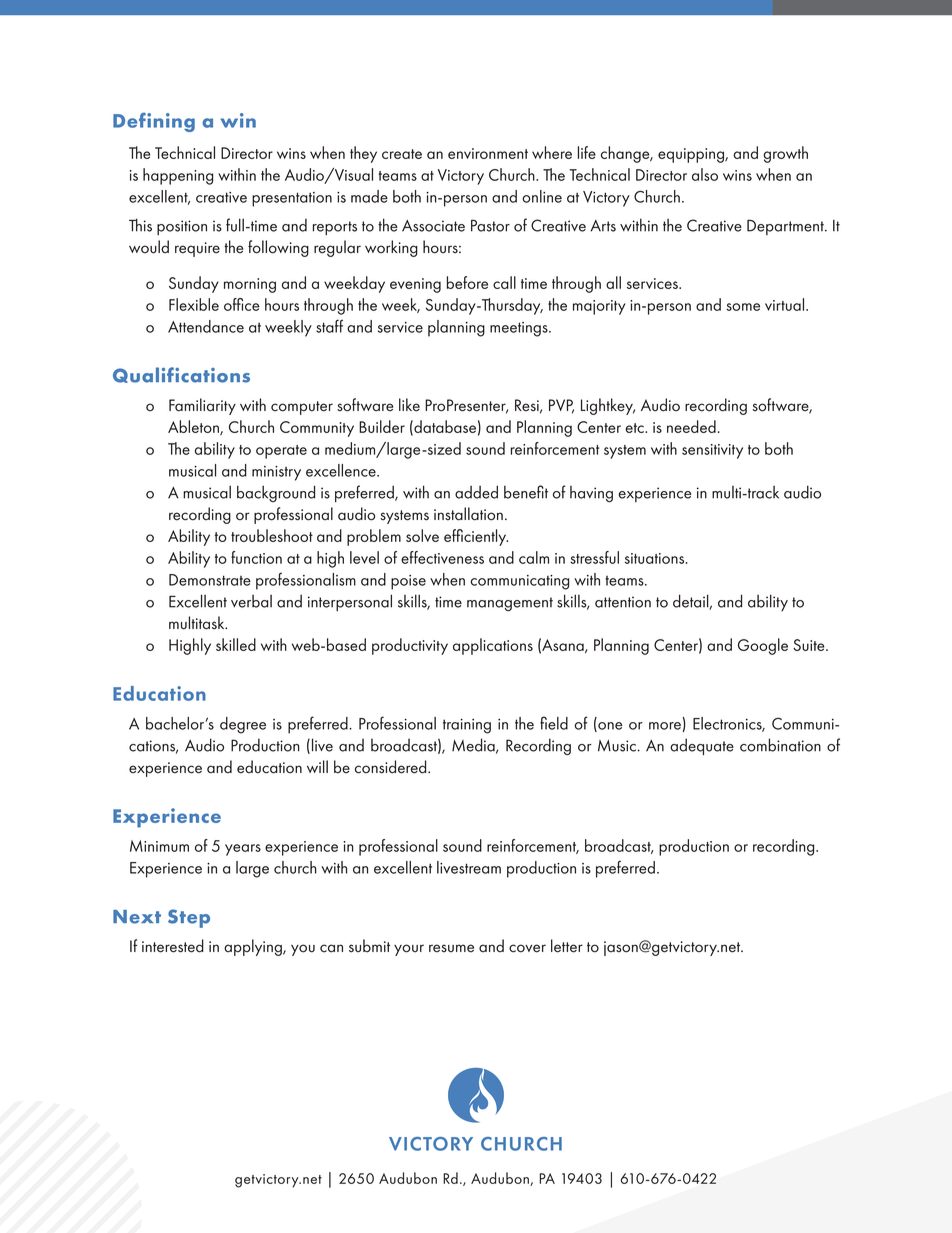 This image has height=1233, width=952. I want to click on training, so click(467, 726).
